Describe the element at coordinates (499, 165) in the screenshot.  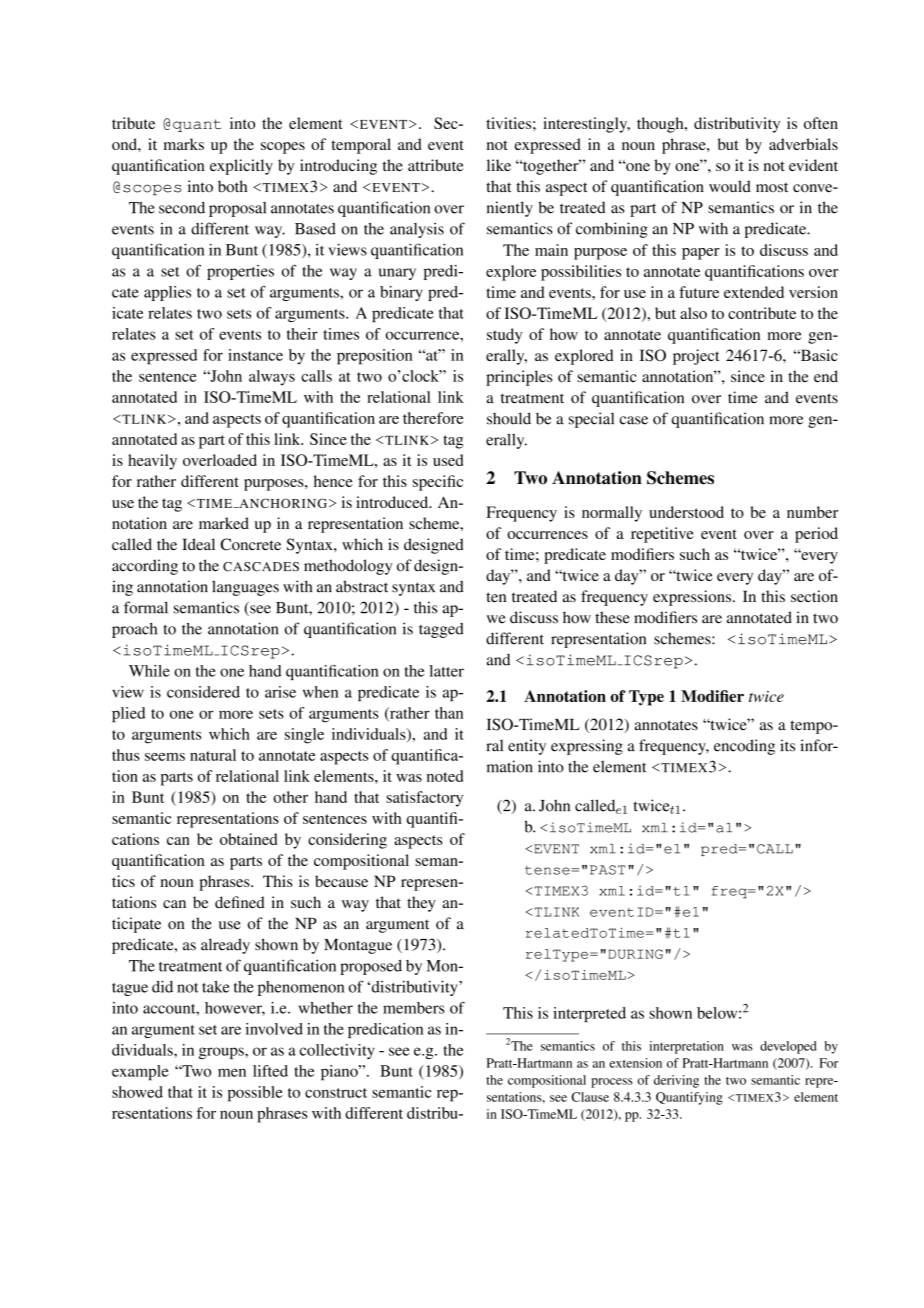
I see `like` at that location.
